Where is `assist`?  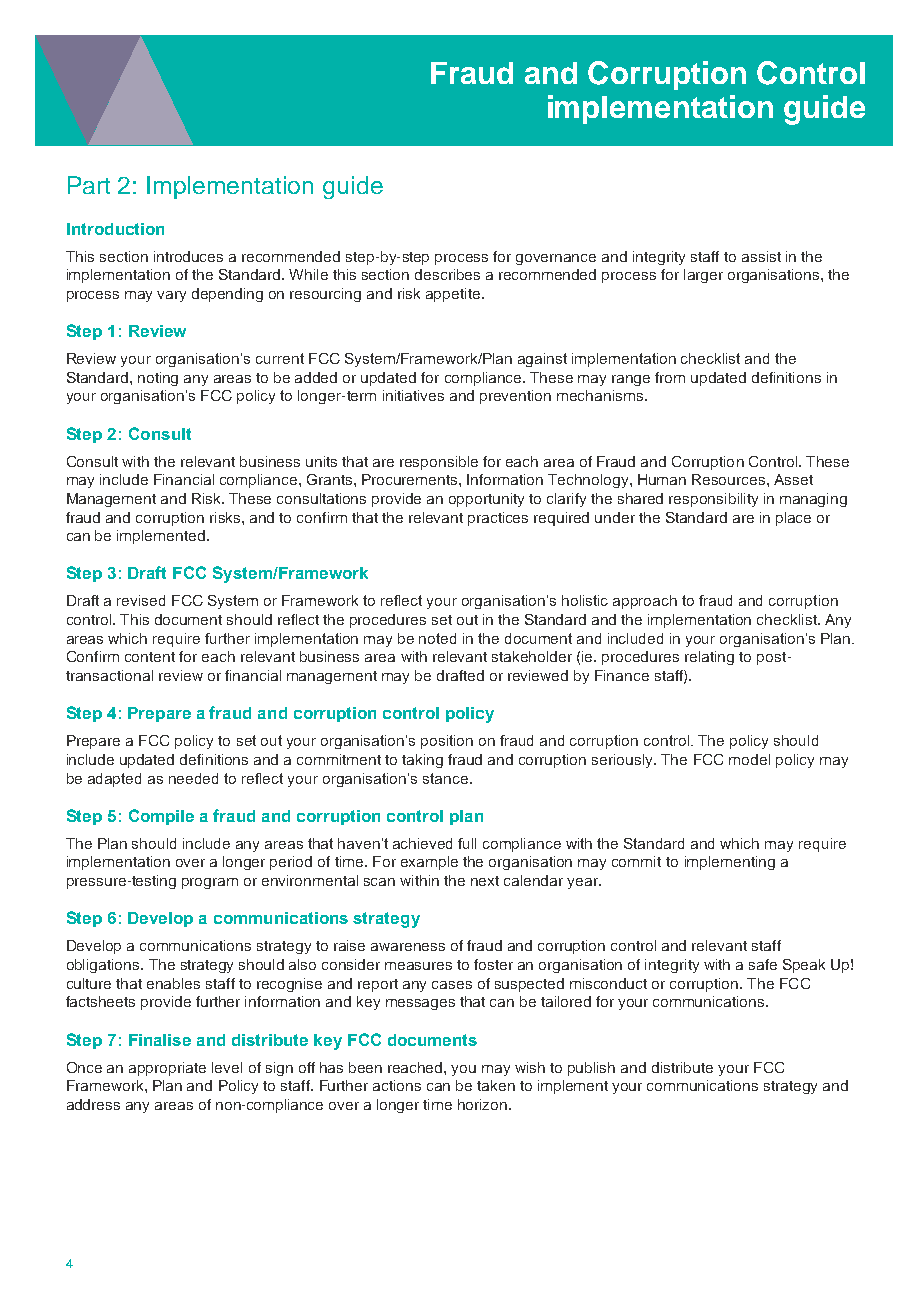
assist is located at coordinates (761, 256).
